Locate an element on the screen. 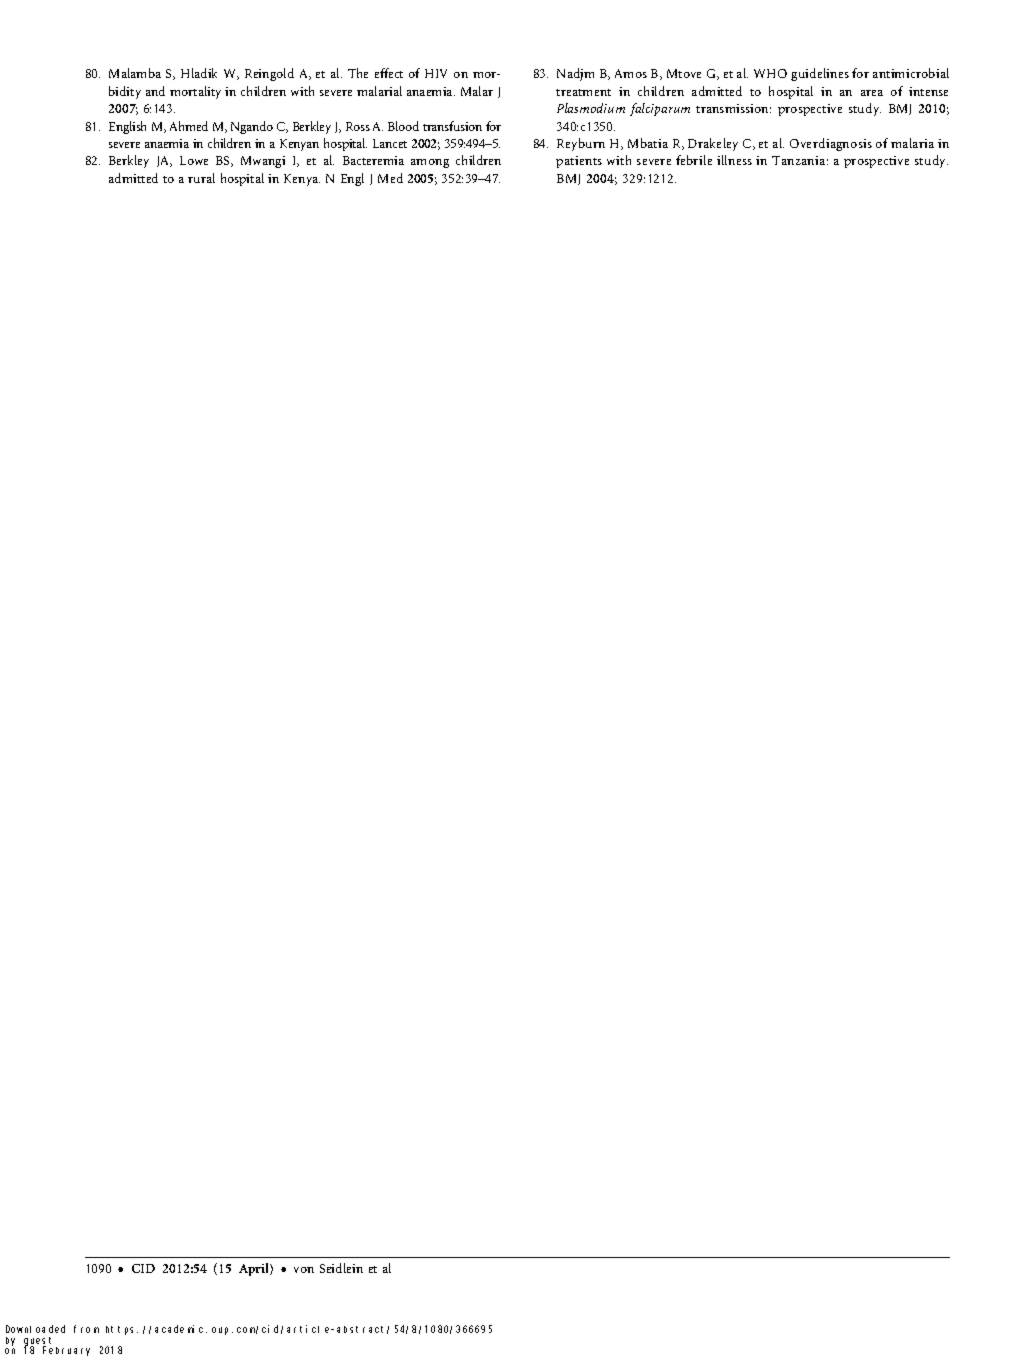  rural is located at coordinates (201, 178).
